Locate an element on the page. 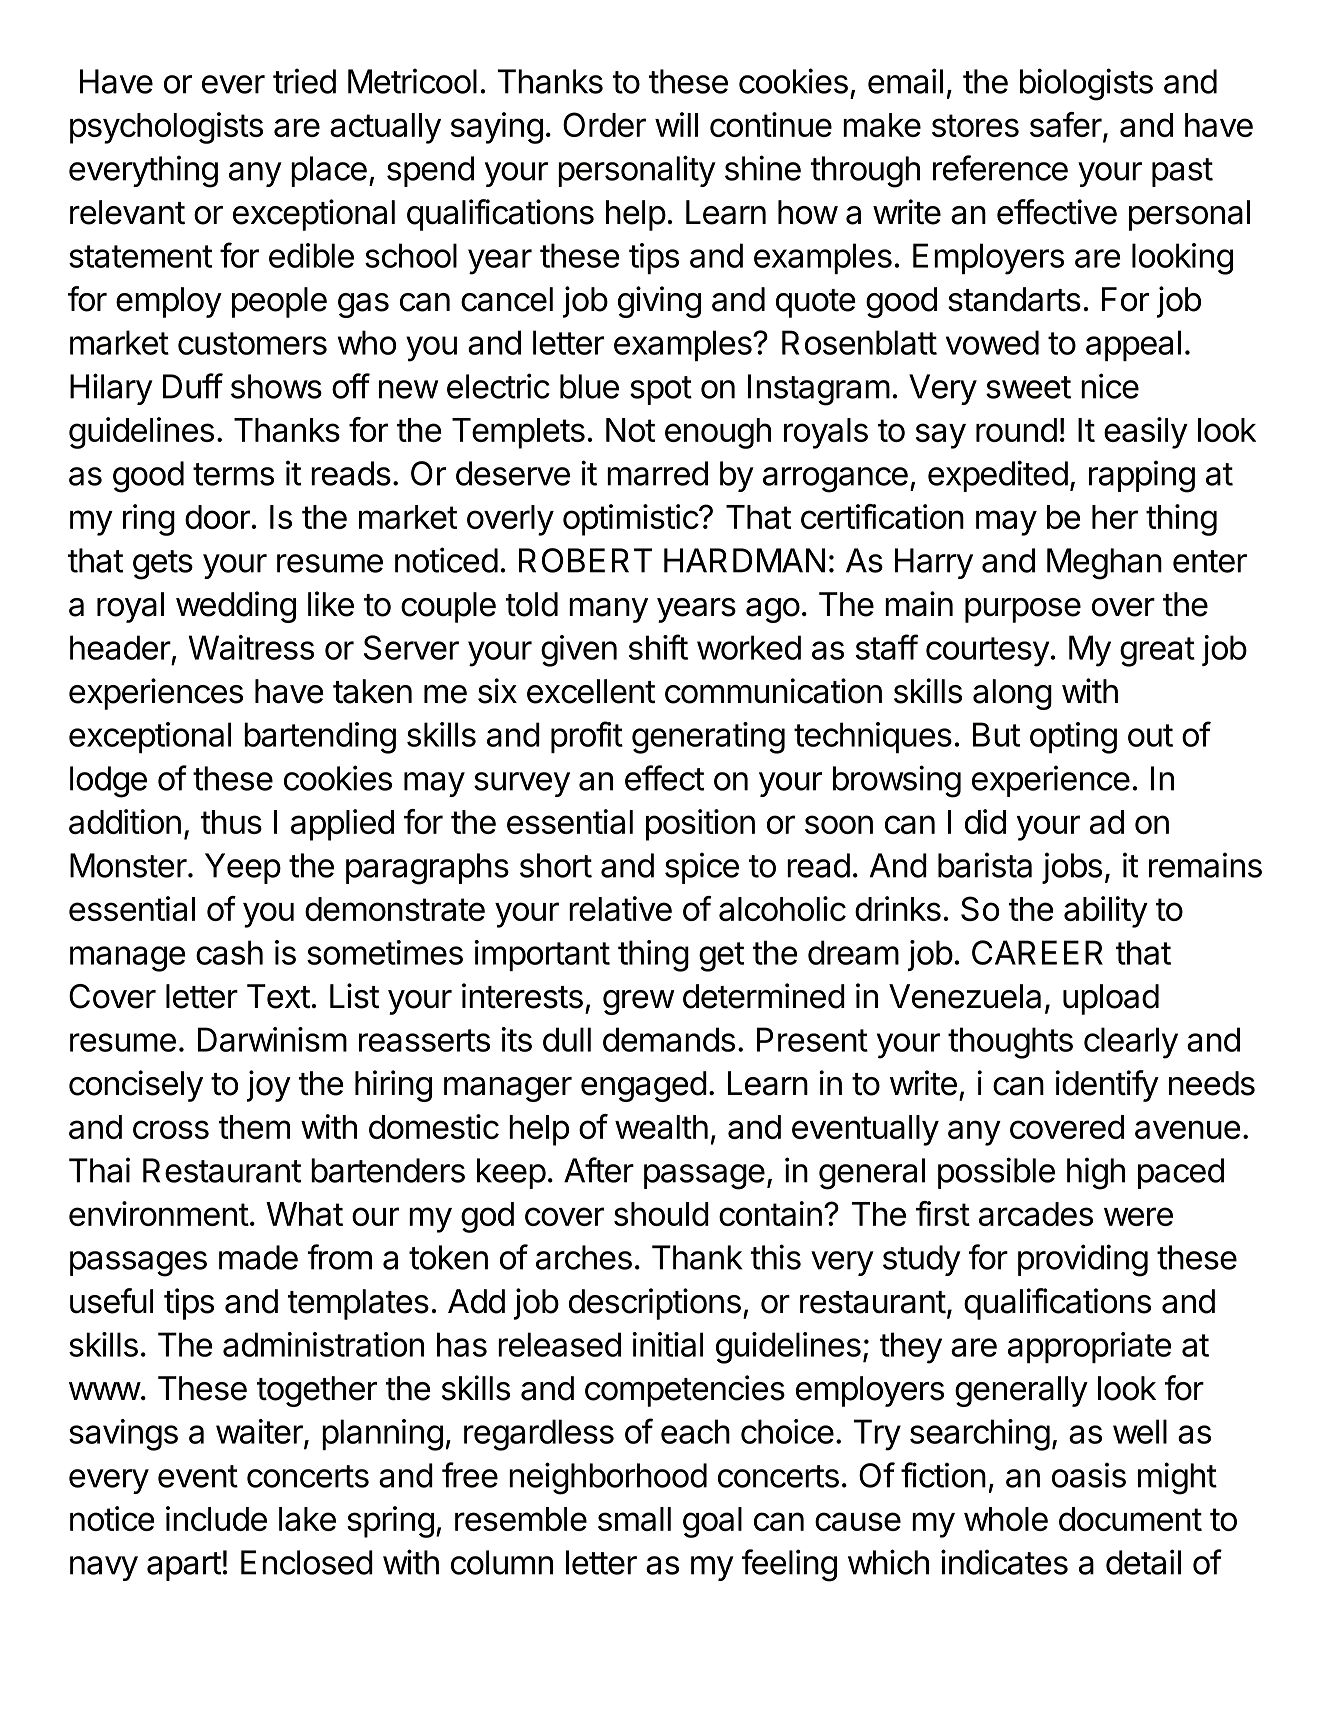  include is located at coordinates (216, 1518).
